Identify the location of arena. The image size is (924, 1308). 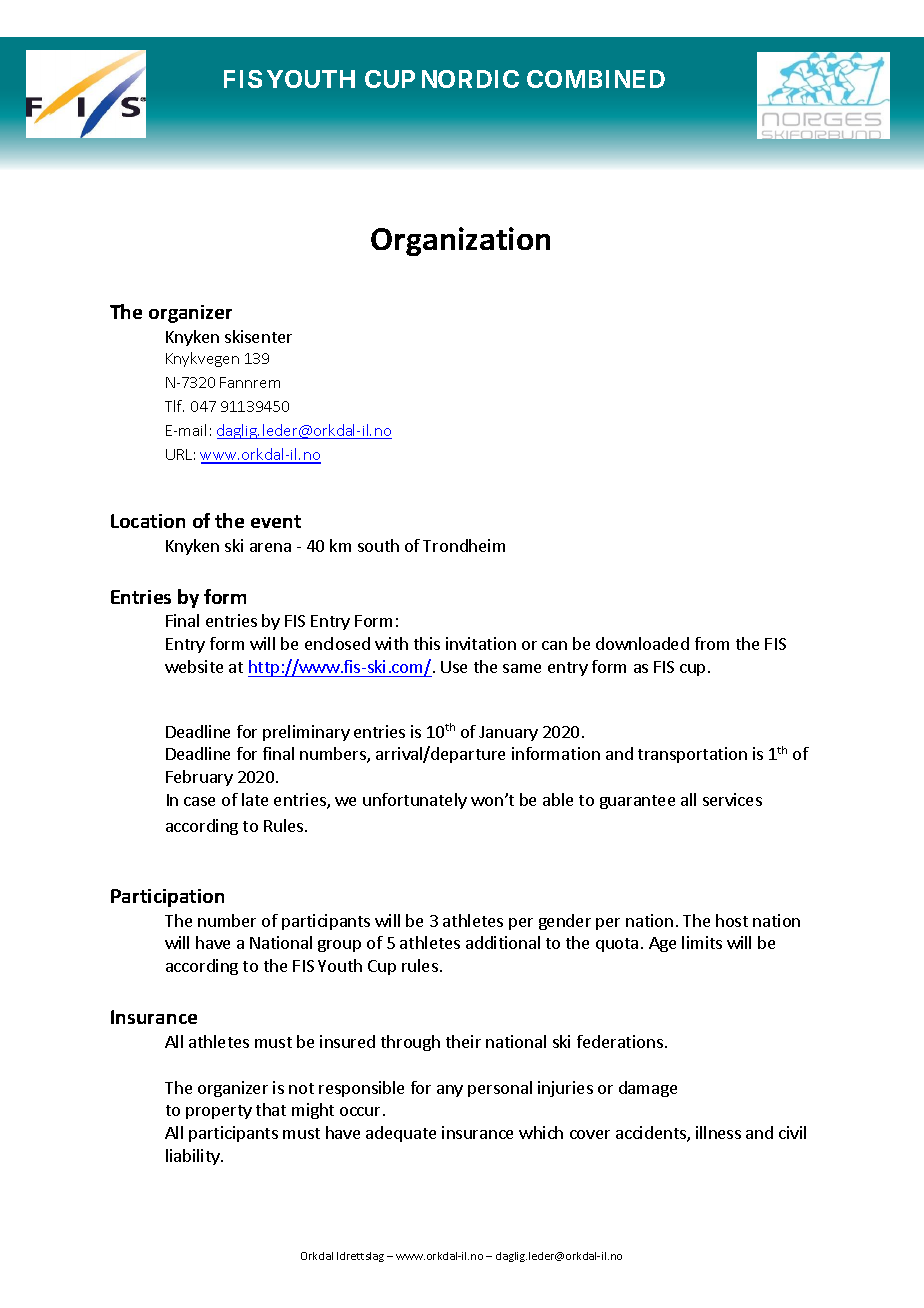
(270, 547).
